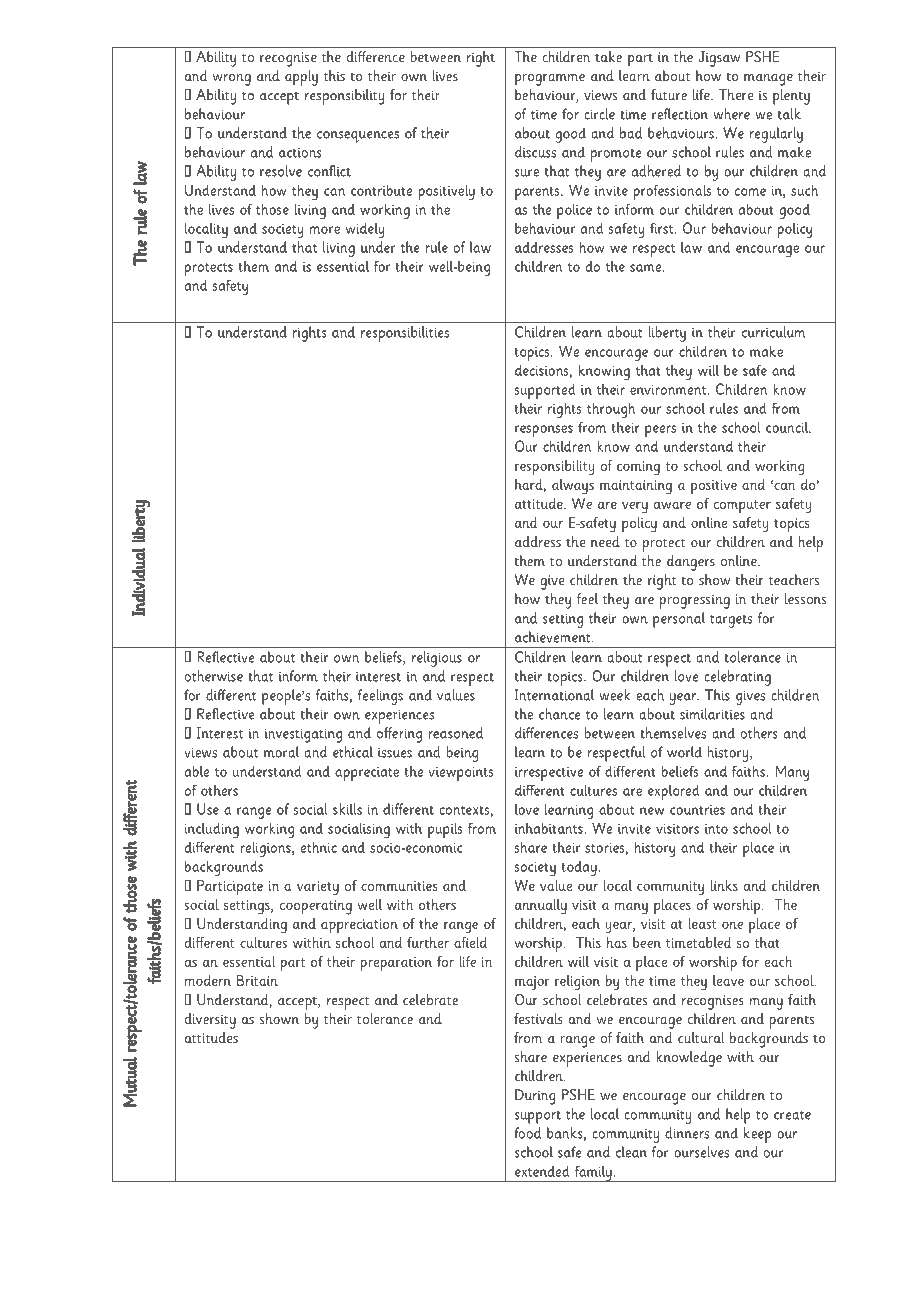 The image size is (924, 1308). I want to click on programme, so click(550, 80).
